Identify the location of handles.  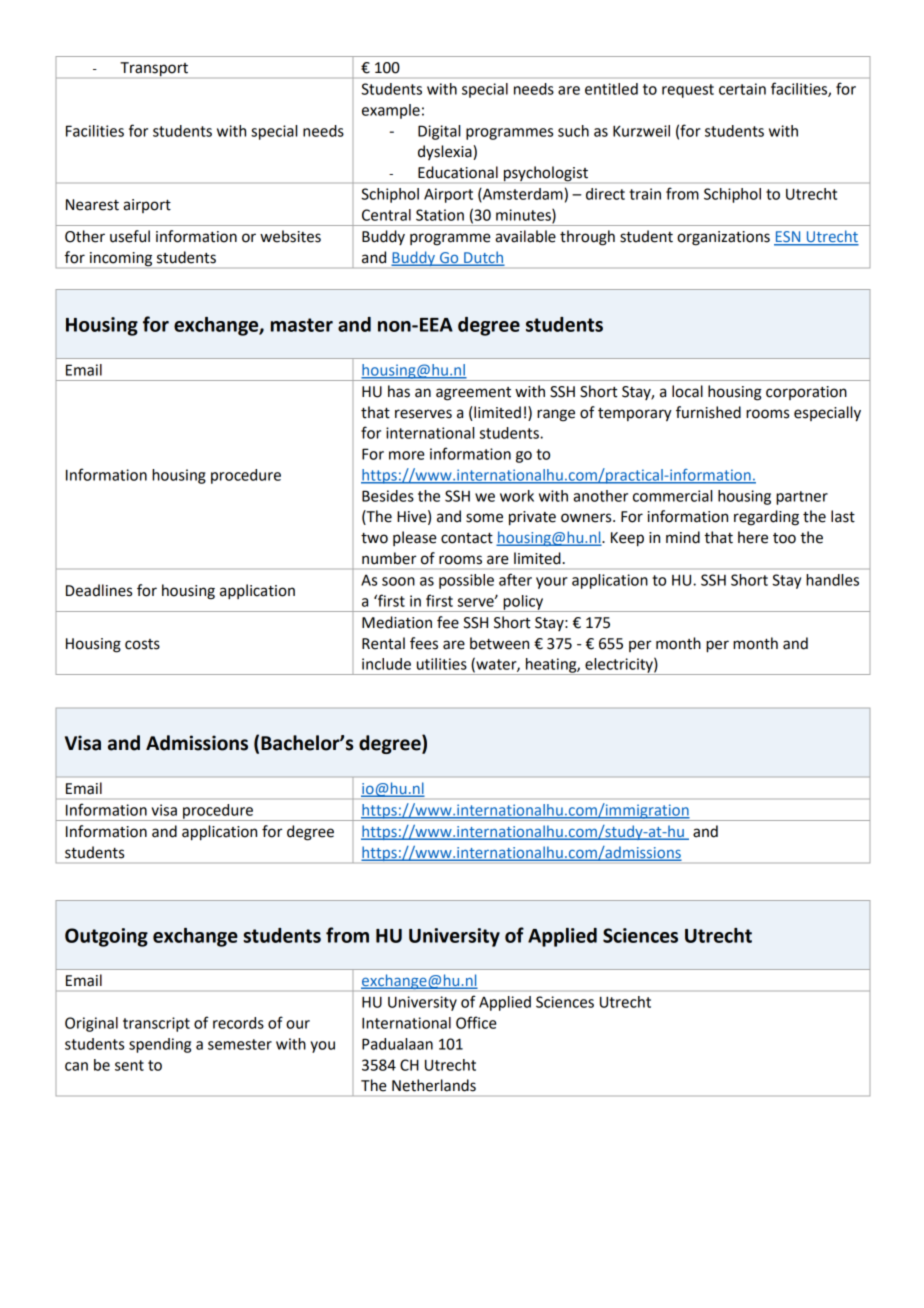
(832, 580).
